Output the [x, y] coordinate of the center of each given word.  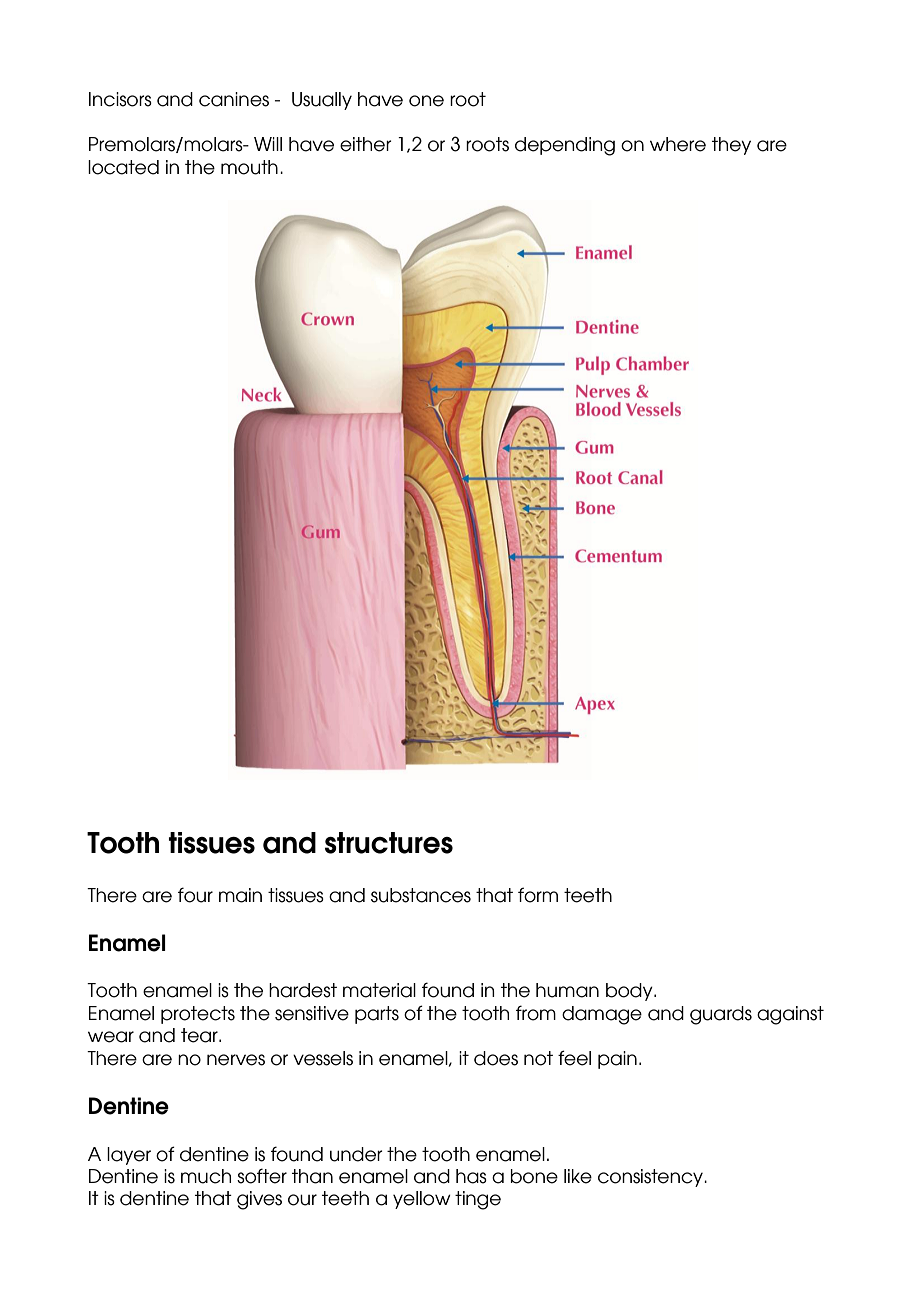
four [195, 895]
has [471, 1176]
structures [389, 843]
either [366, 144]
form [538, 895]
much [206, 1176]
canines [234, 99]
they [731, 146]
